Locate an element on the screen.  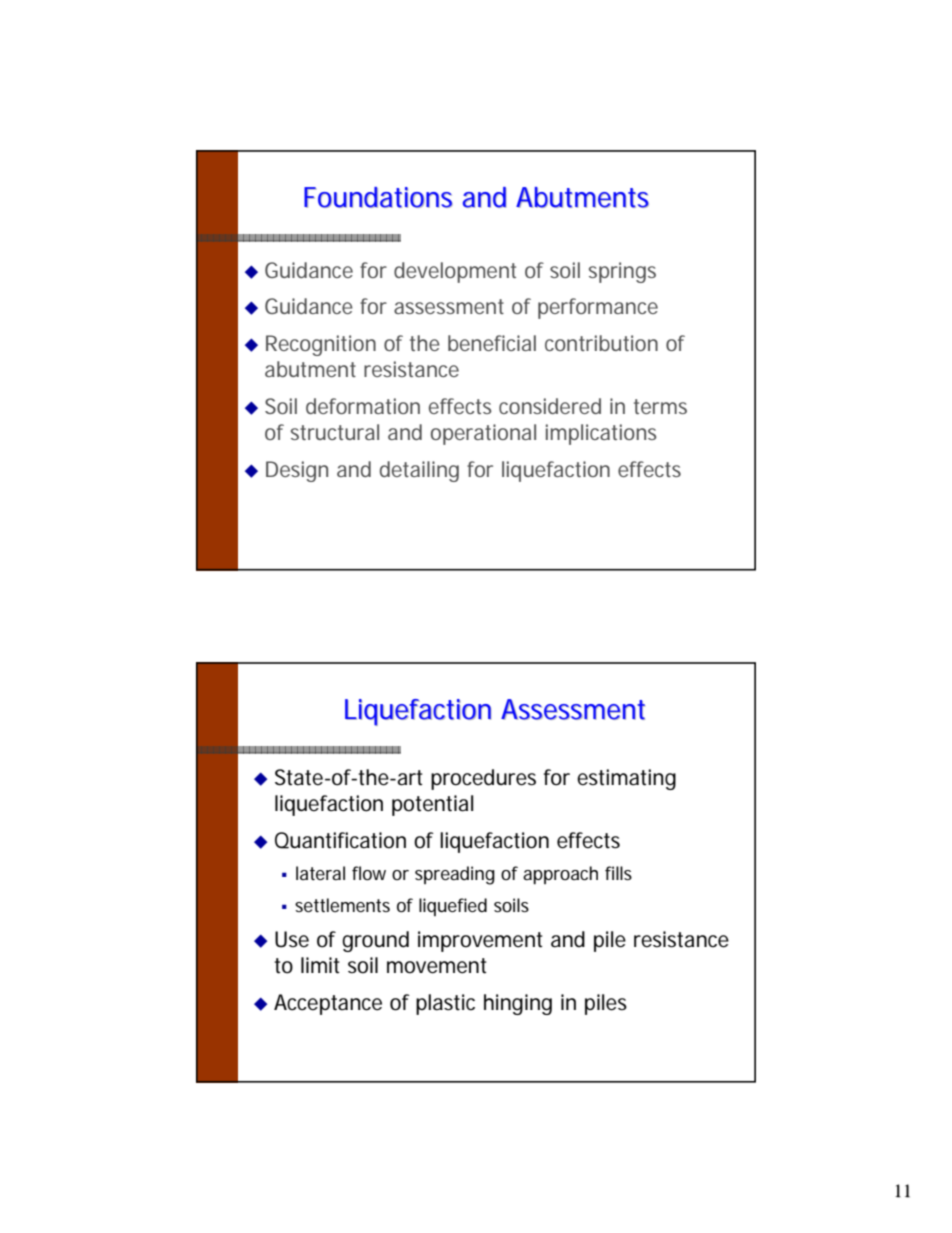
Quantification is located at coordinates (340, 840).
